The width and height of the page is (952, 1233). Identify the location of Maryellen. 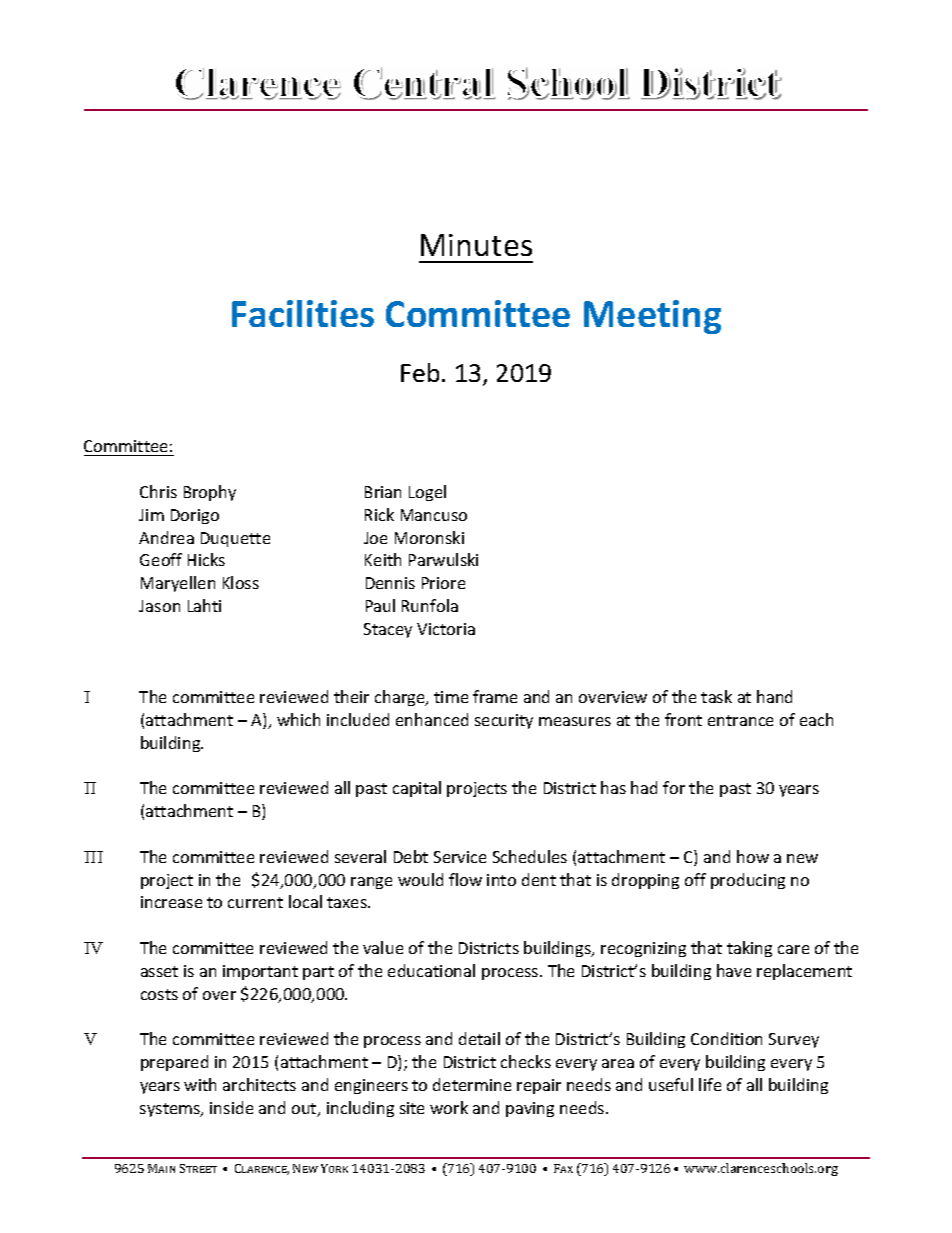
(178, 584).
